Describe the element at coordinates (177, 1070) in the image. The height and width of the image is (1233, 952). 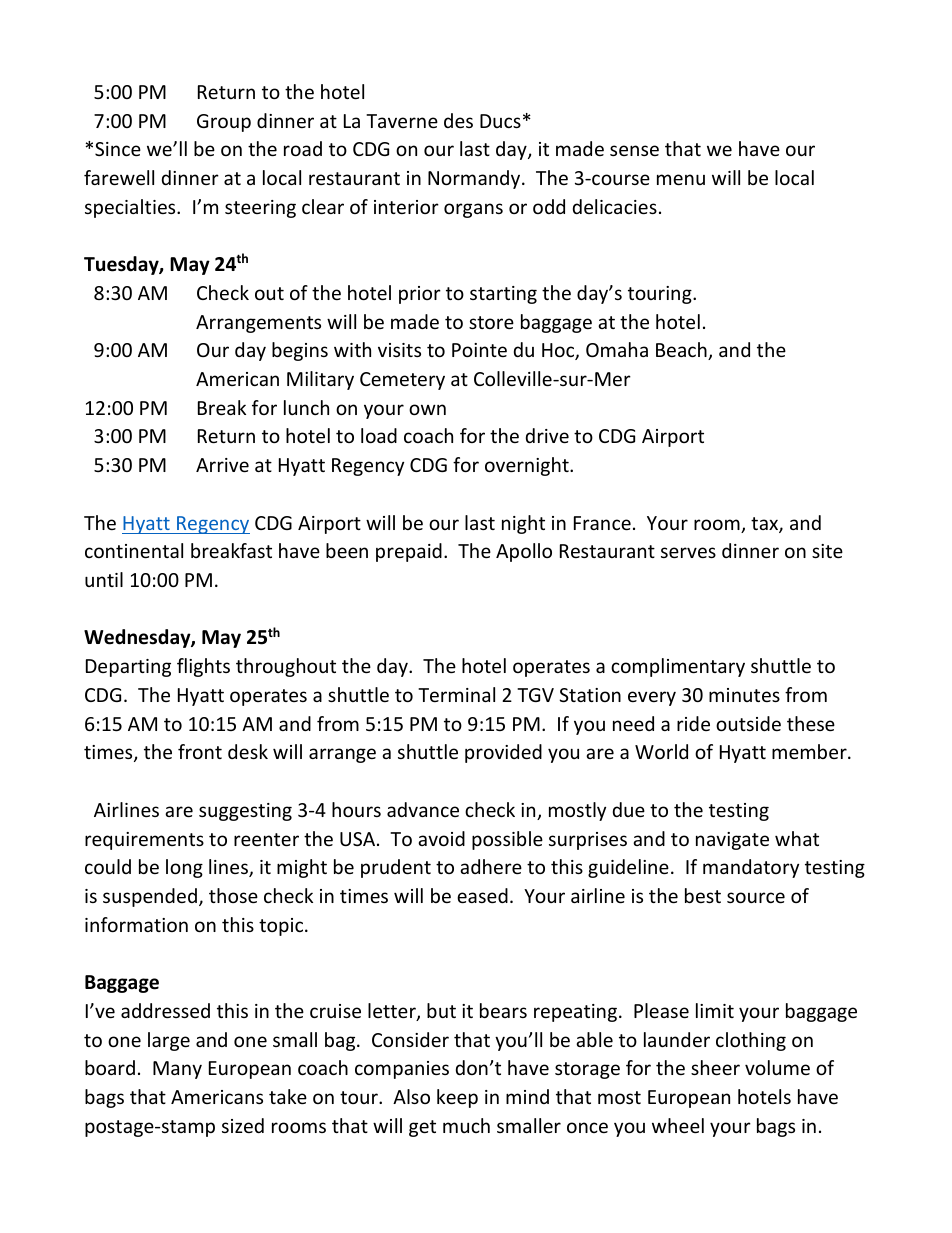
I see `Many` at that location.
